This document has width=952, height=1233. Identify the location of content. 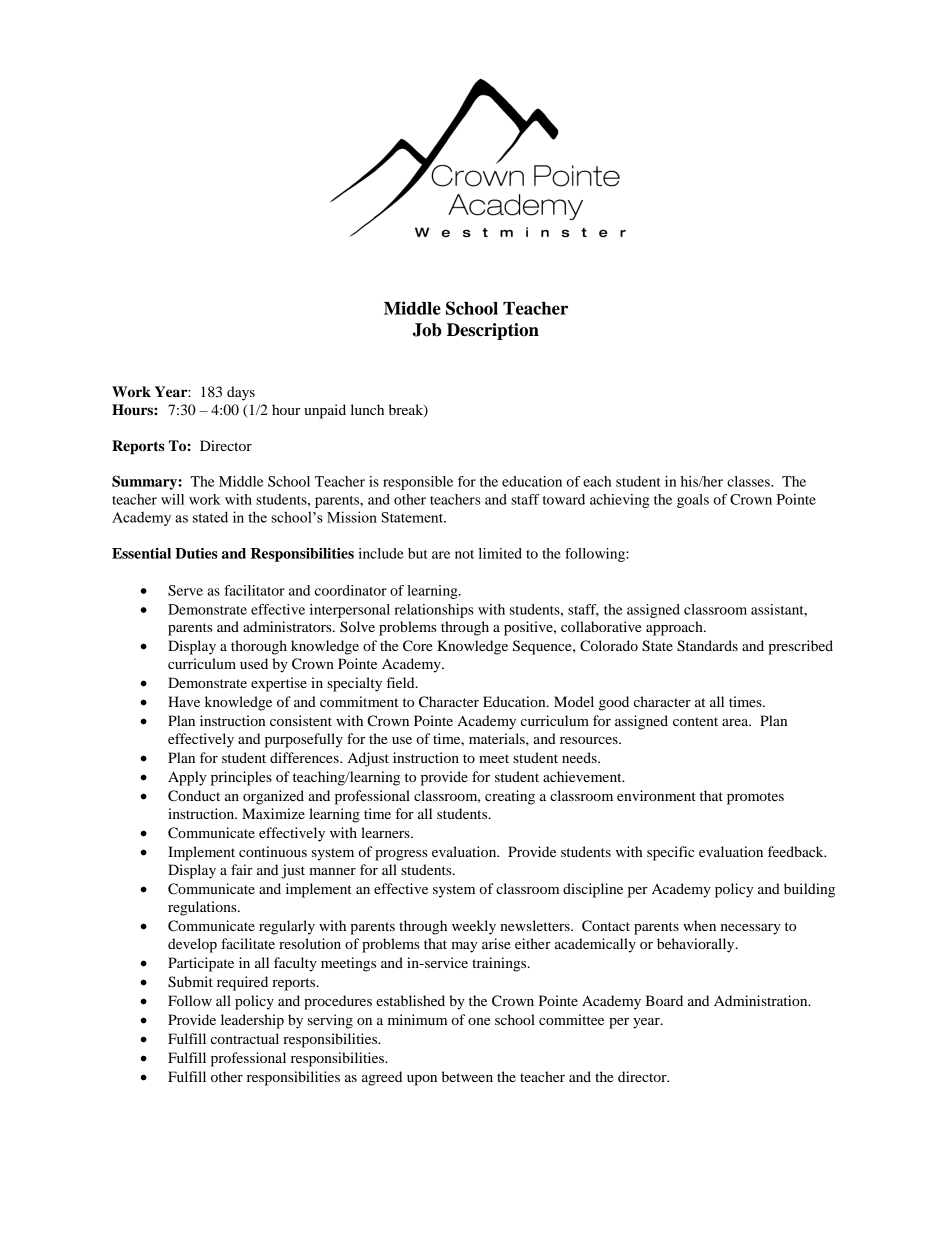
(695, 721).
